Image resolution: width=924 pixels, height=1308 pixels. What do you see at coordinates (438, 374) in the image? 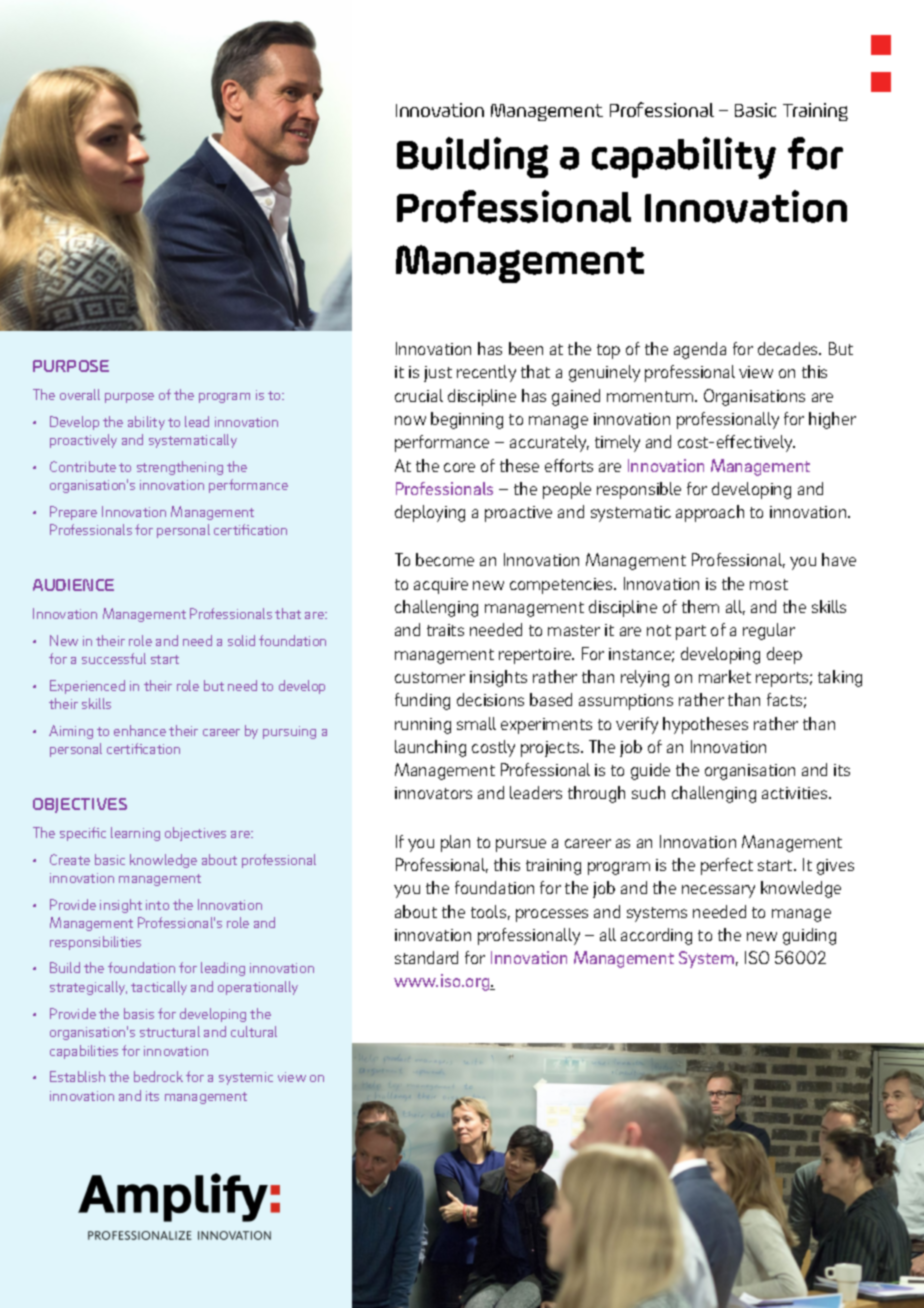
I see `just` at bounding box center [438, 374].
